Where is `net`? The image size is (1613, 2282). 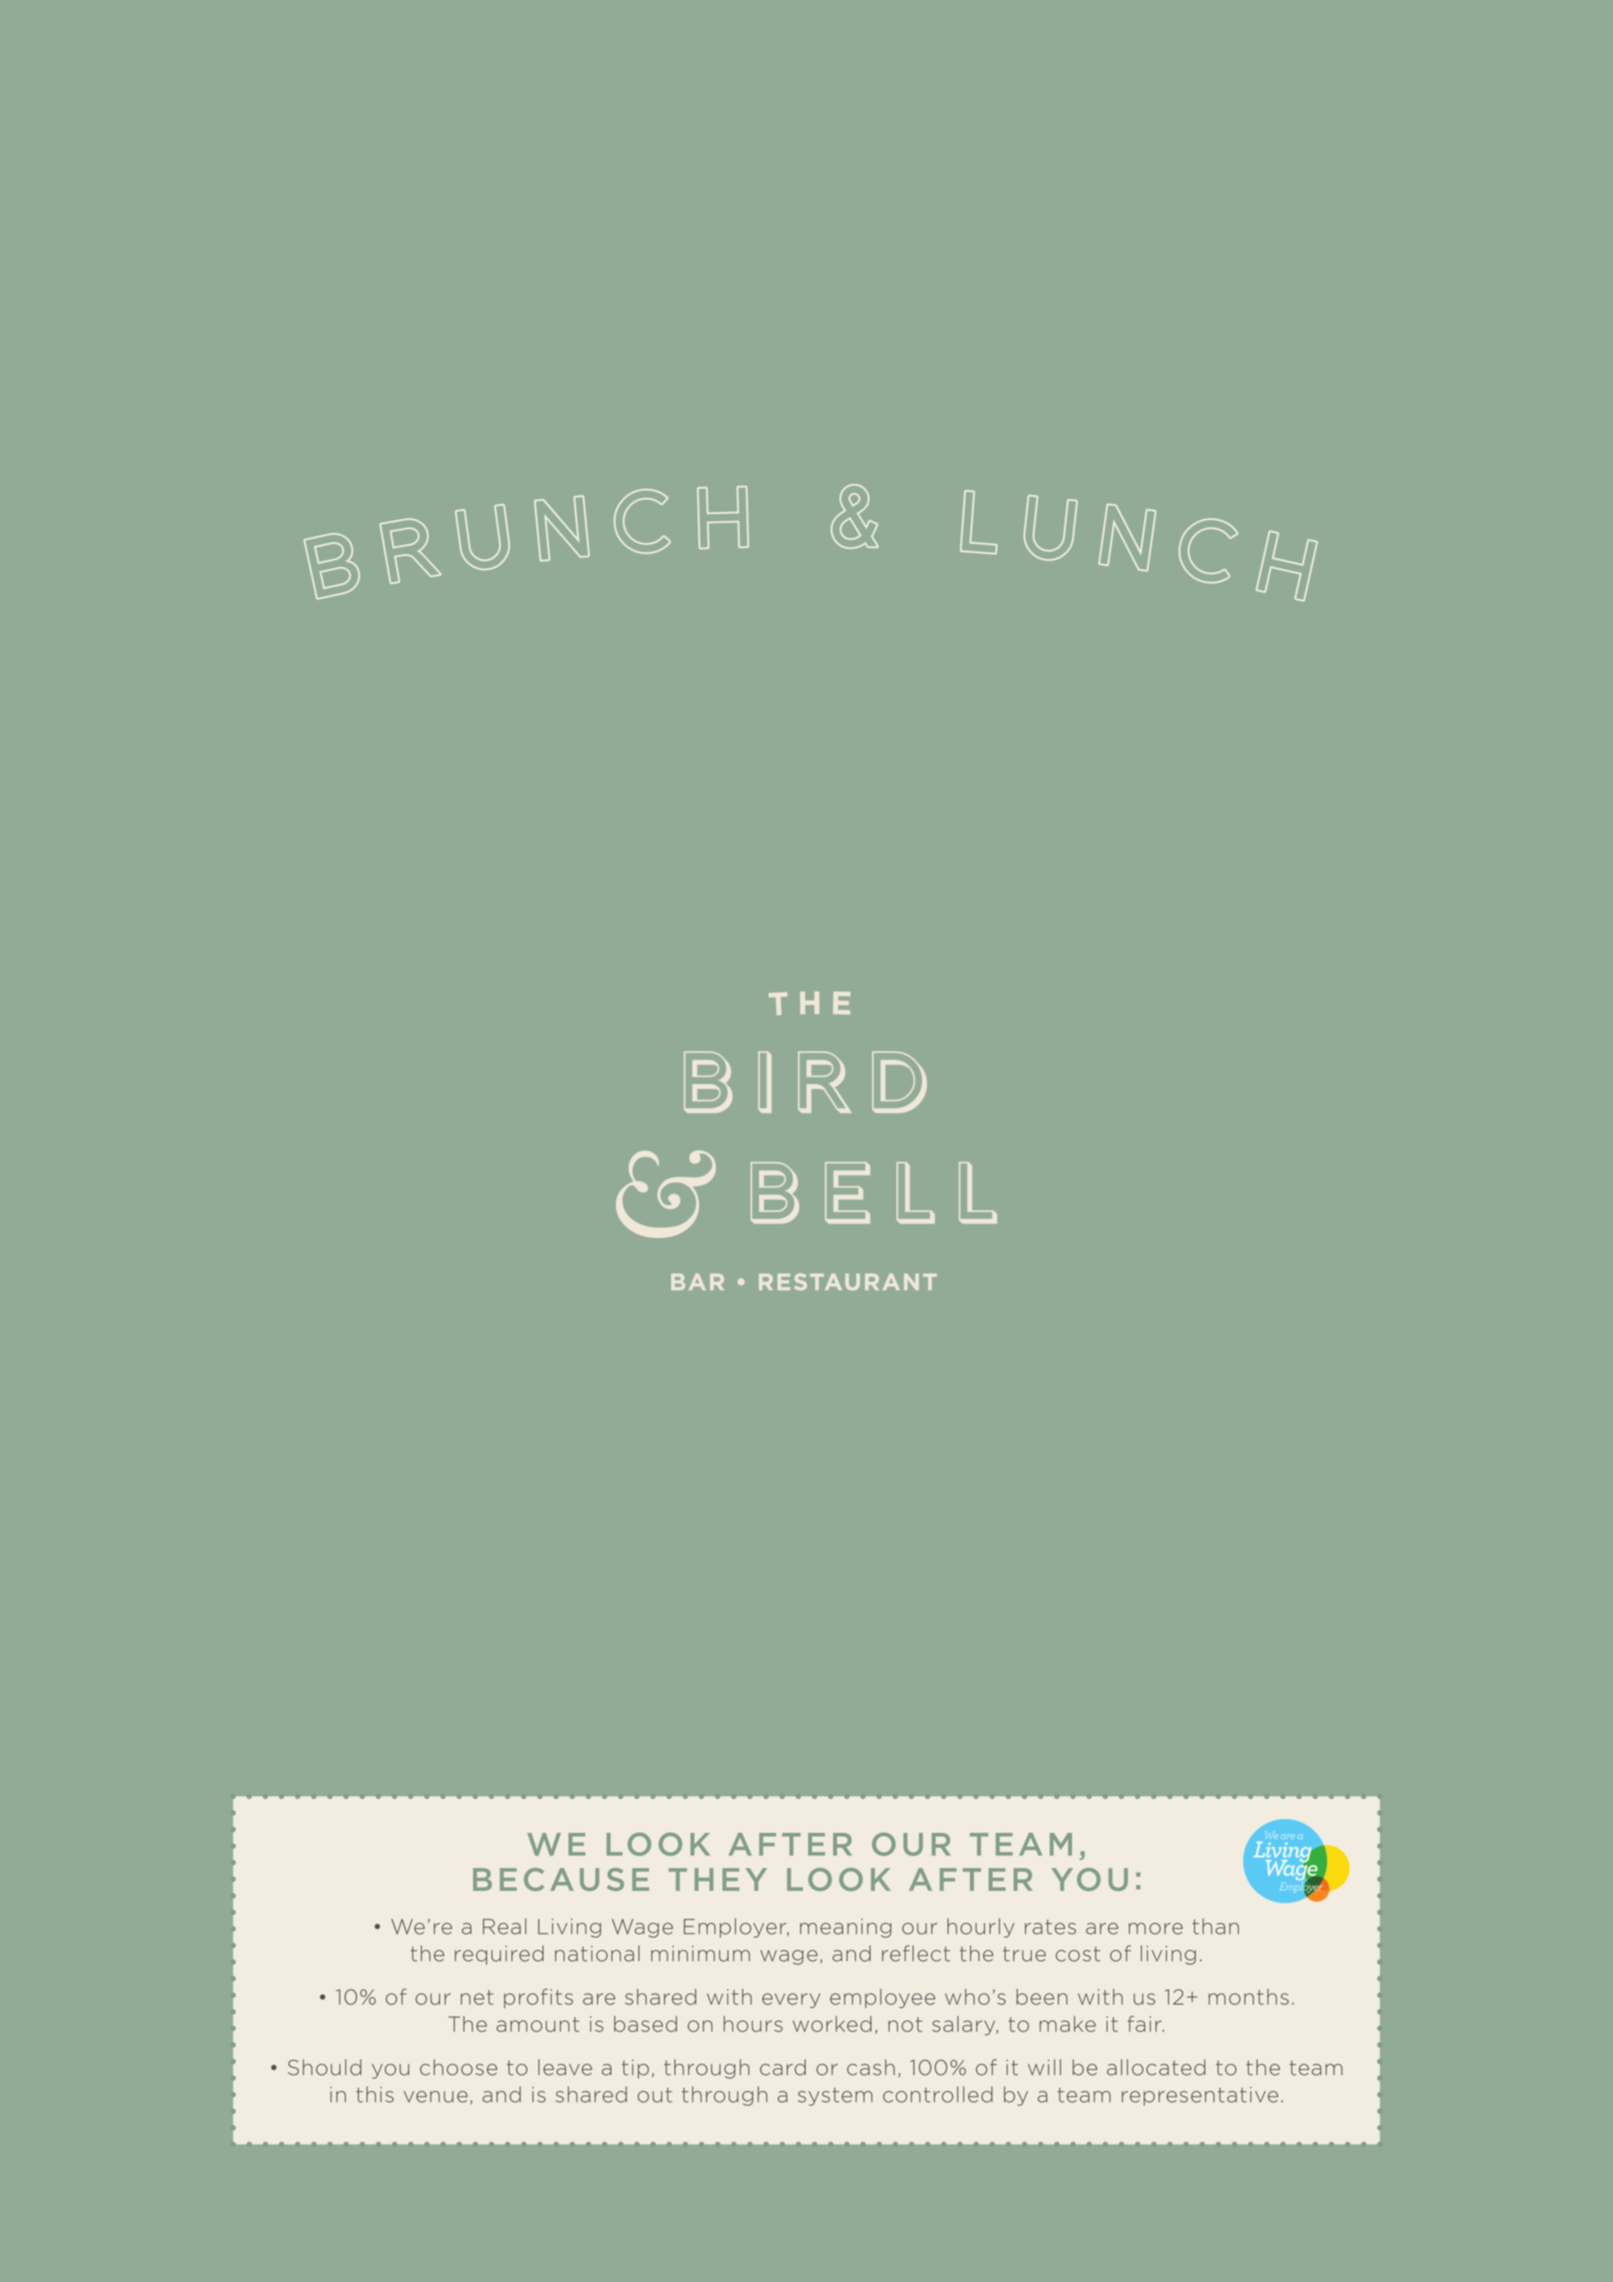 net is located at coordinates (477, 1997).
